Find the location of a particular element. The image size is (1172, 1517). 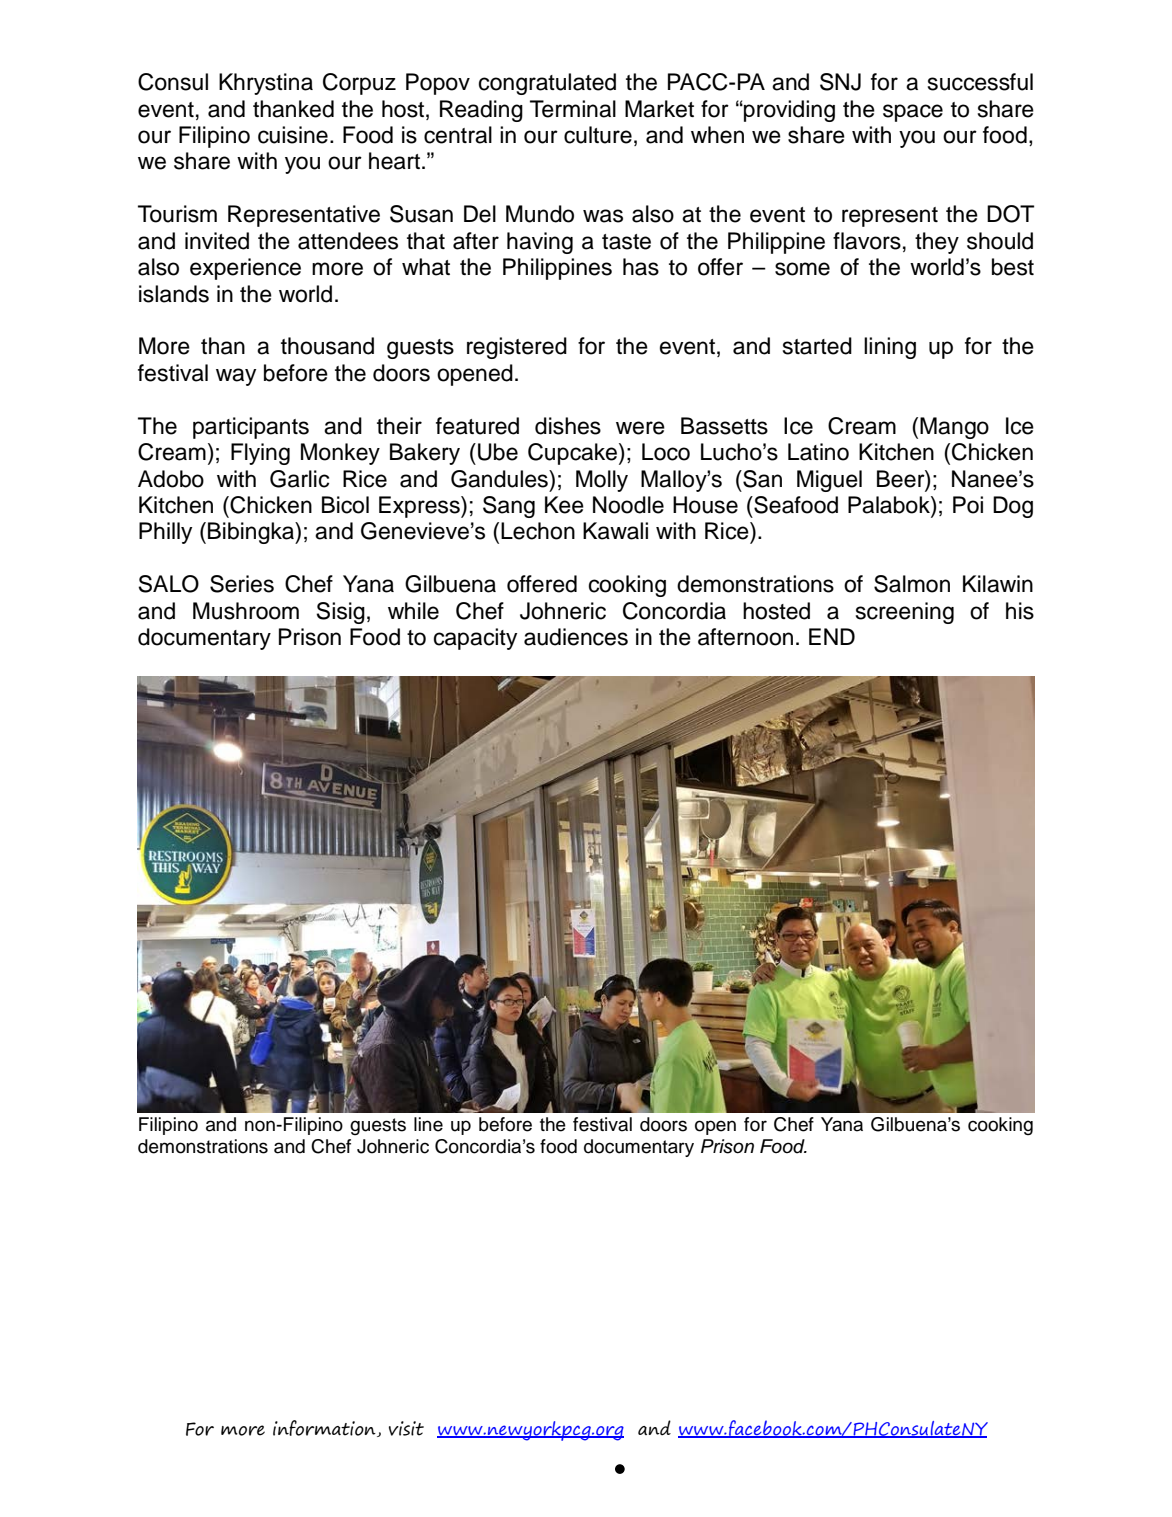

Kee is located at coordinates (564, 505).
